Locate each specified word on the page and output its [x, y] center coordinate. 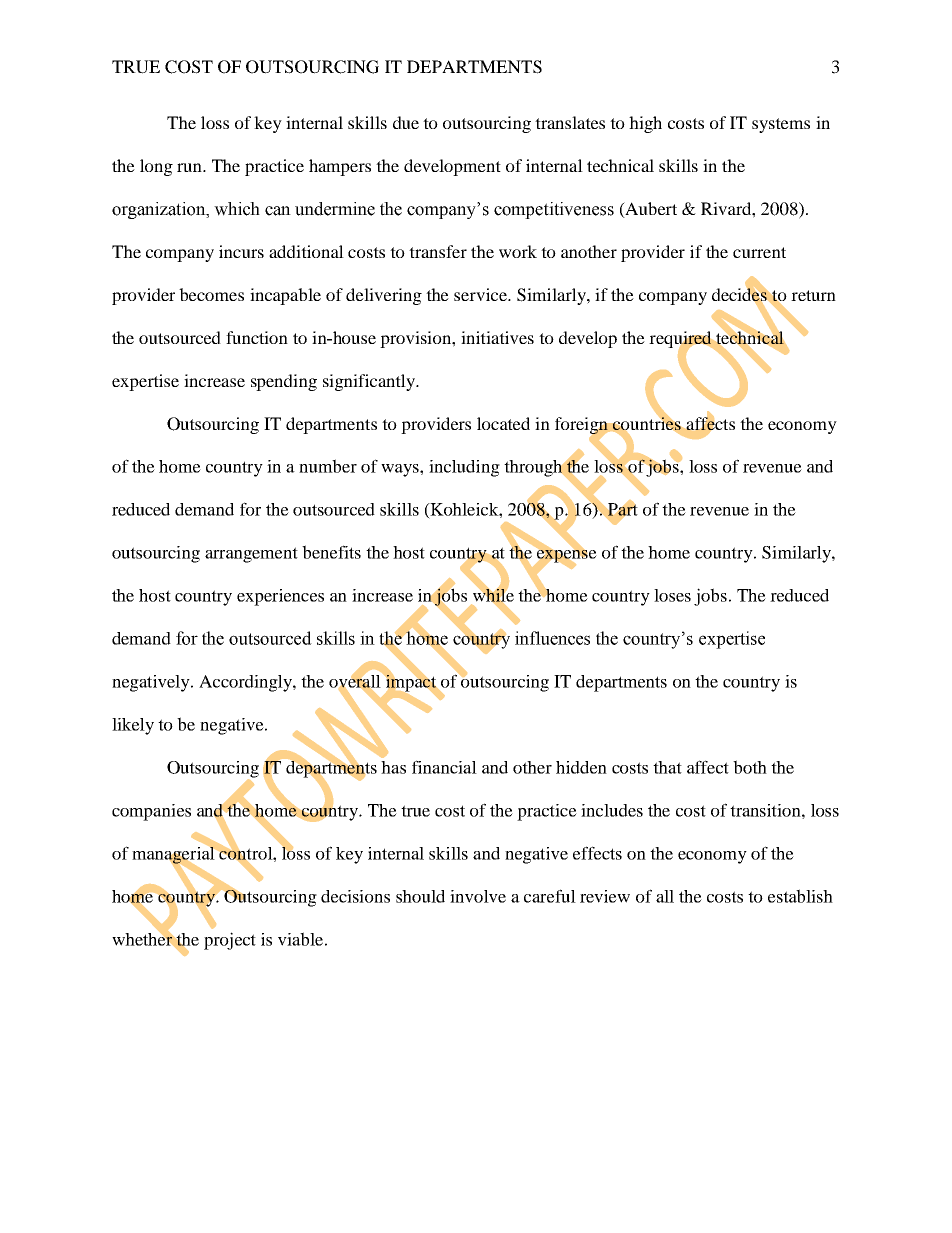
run [190, 167]
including [464, 468]
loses [672, 595]
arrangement [251, 555]
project [230, 941]
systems [781, 125]
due [406, 122]
